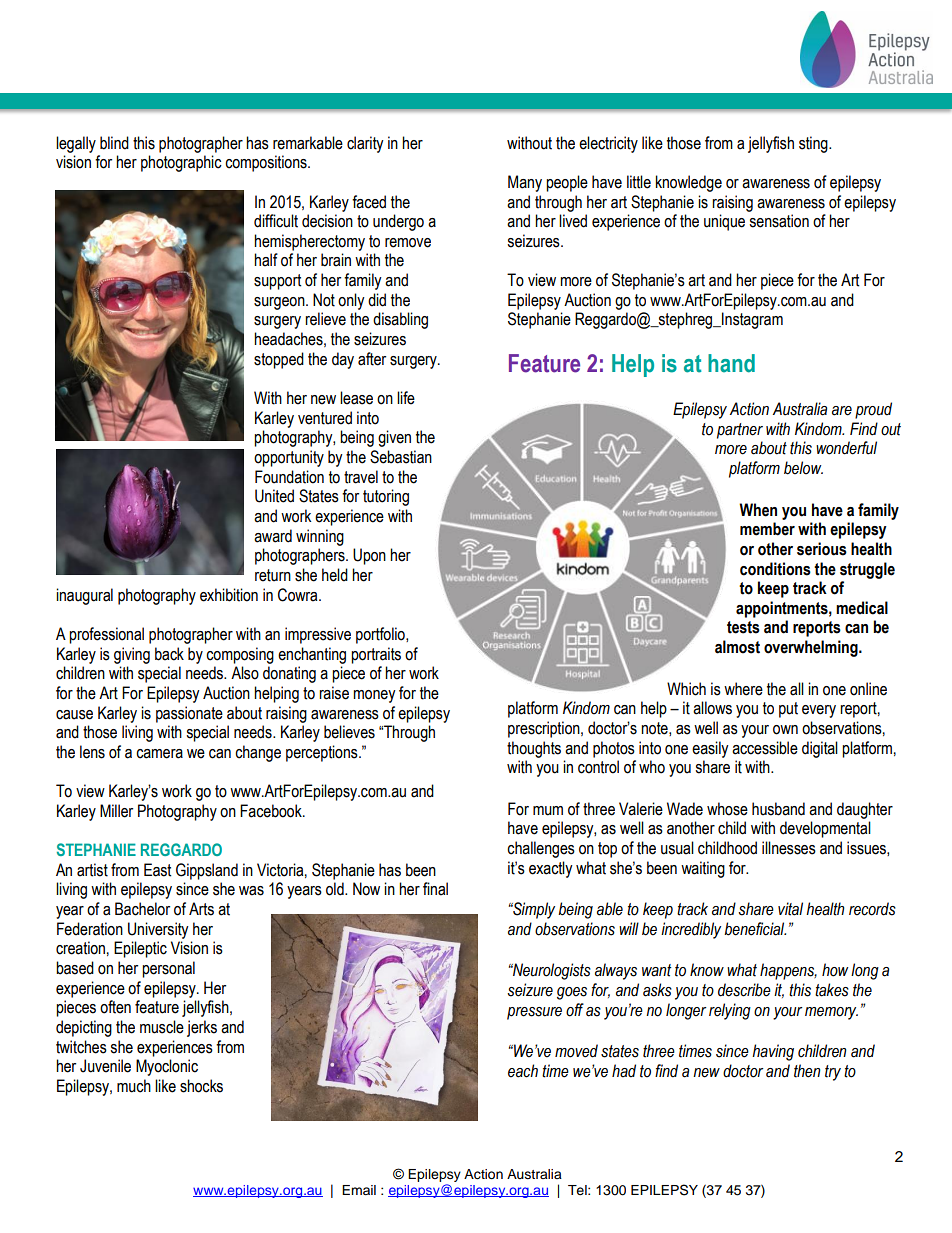  I want to click on Miller, so click(116, 811).
